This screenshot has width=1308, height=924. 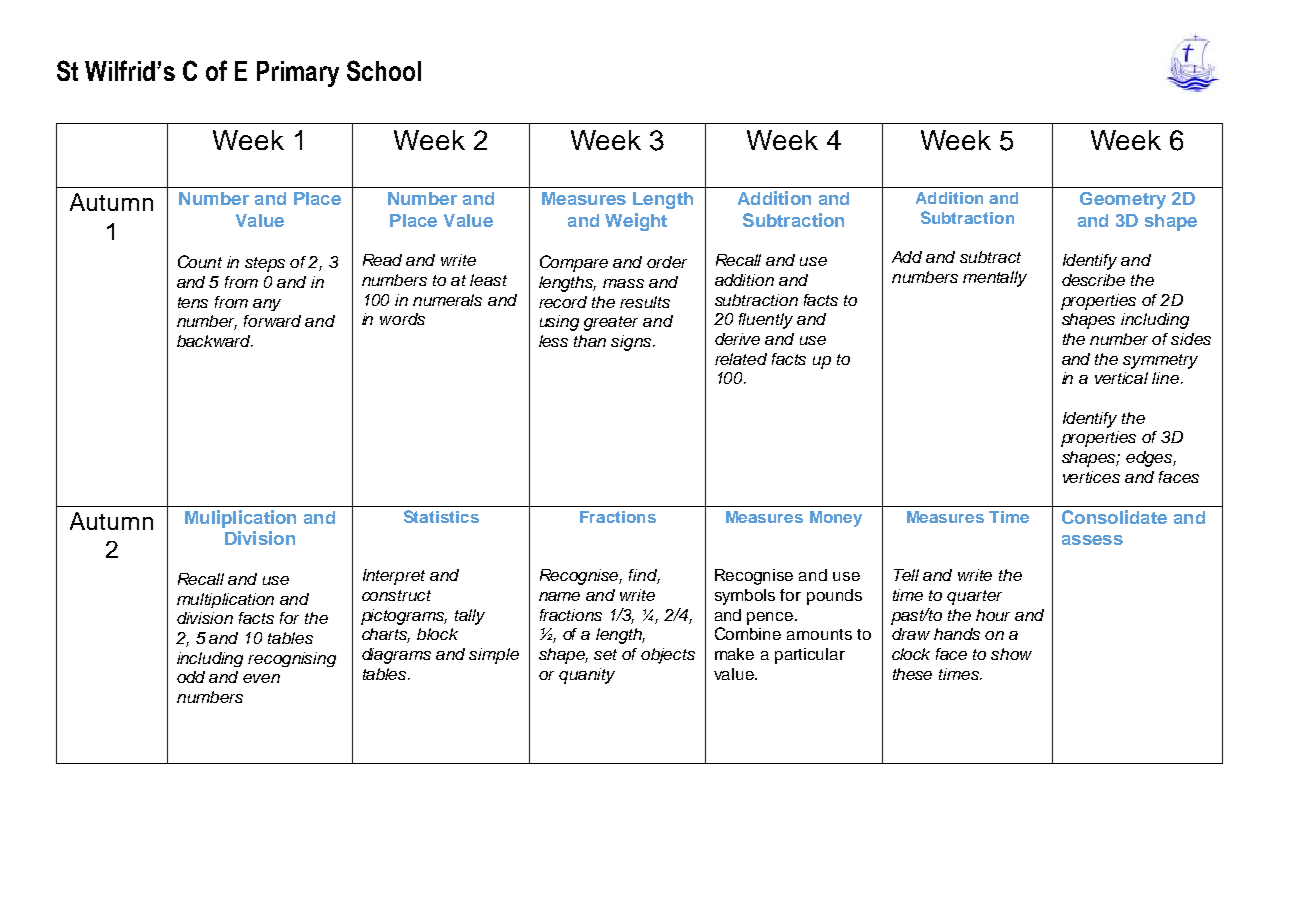 I want to click on recognising, so click(x=292, y=659).
